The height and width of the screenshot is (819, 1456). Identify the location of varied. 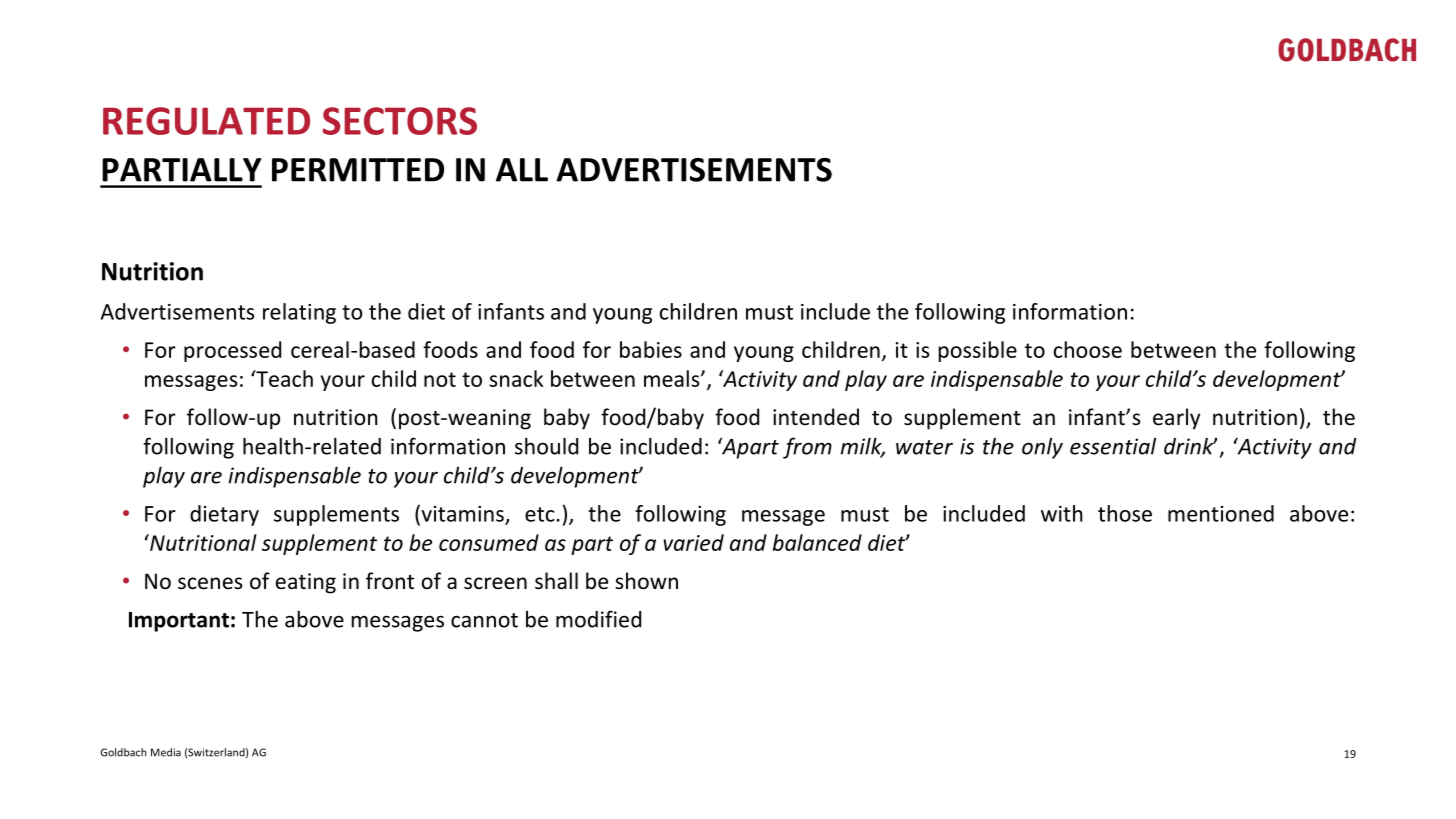
(693, 542).
